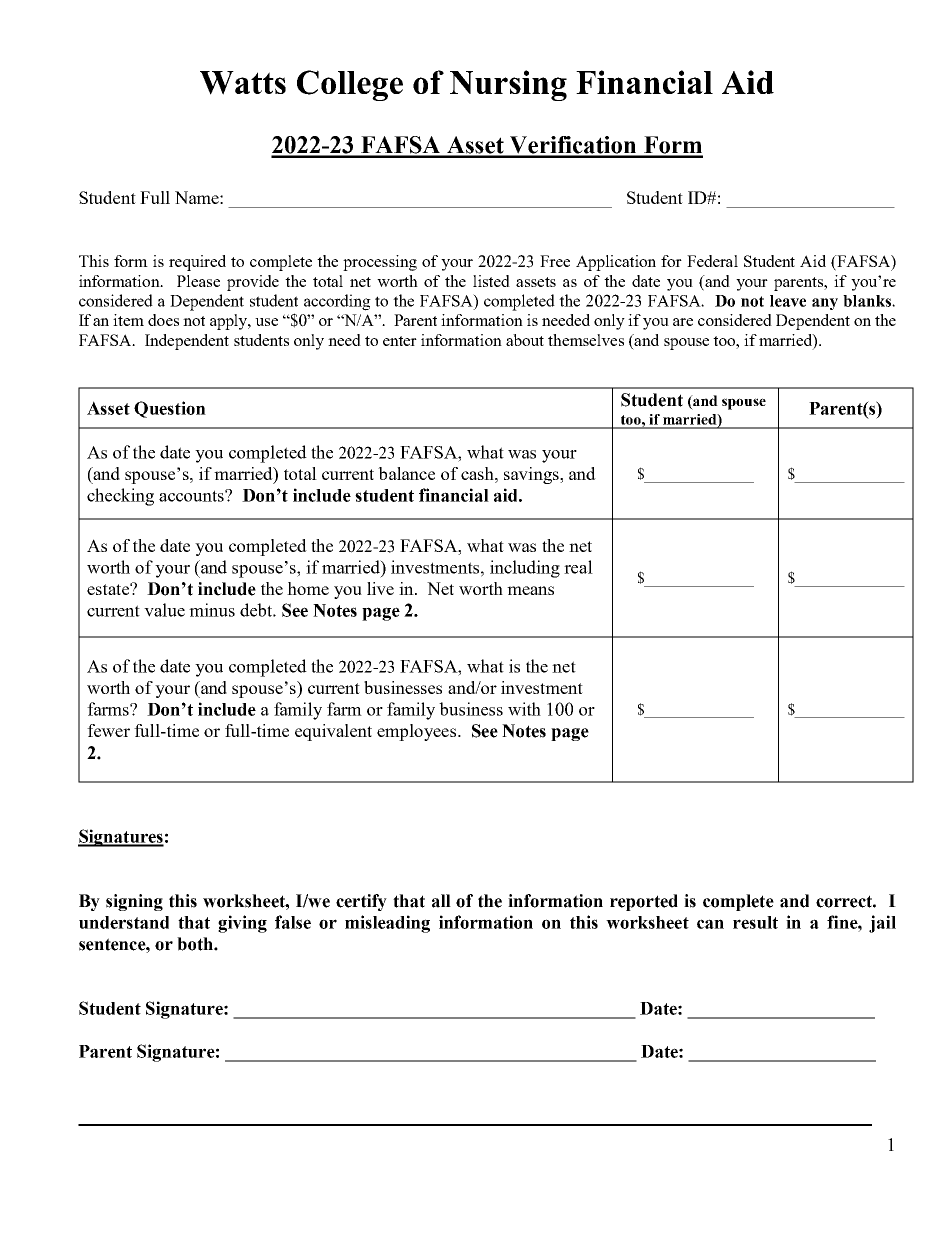 Image resolution: width=952 pixels, height=1233 pixels. What do you see at coordinates (532, 475) in the screenshot?
I see `savings` at bounding box center [532, 475].
